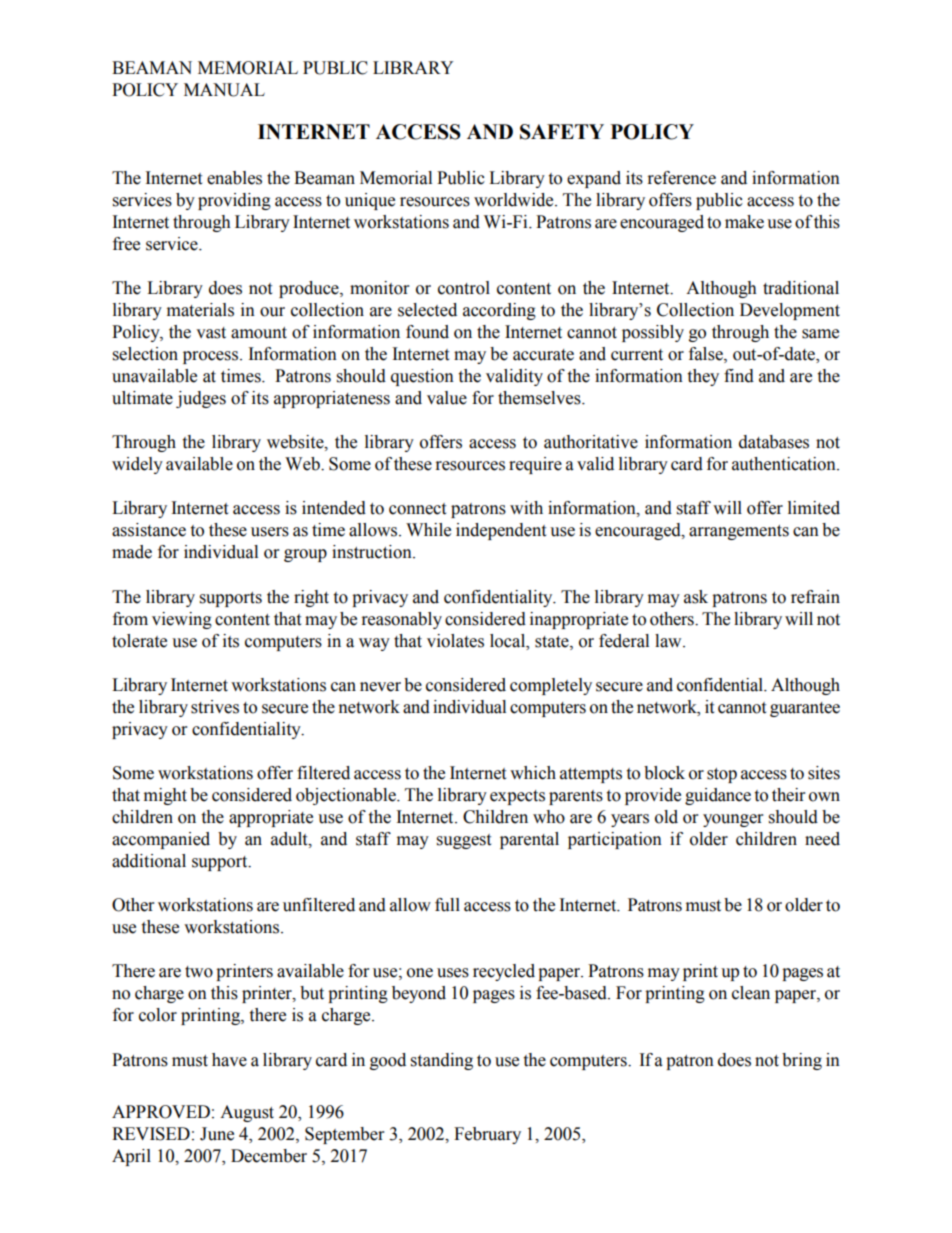 This image has height=1233, width=952. I want to click on SAFETY, so click(562, 132).
